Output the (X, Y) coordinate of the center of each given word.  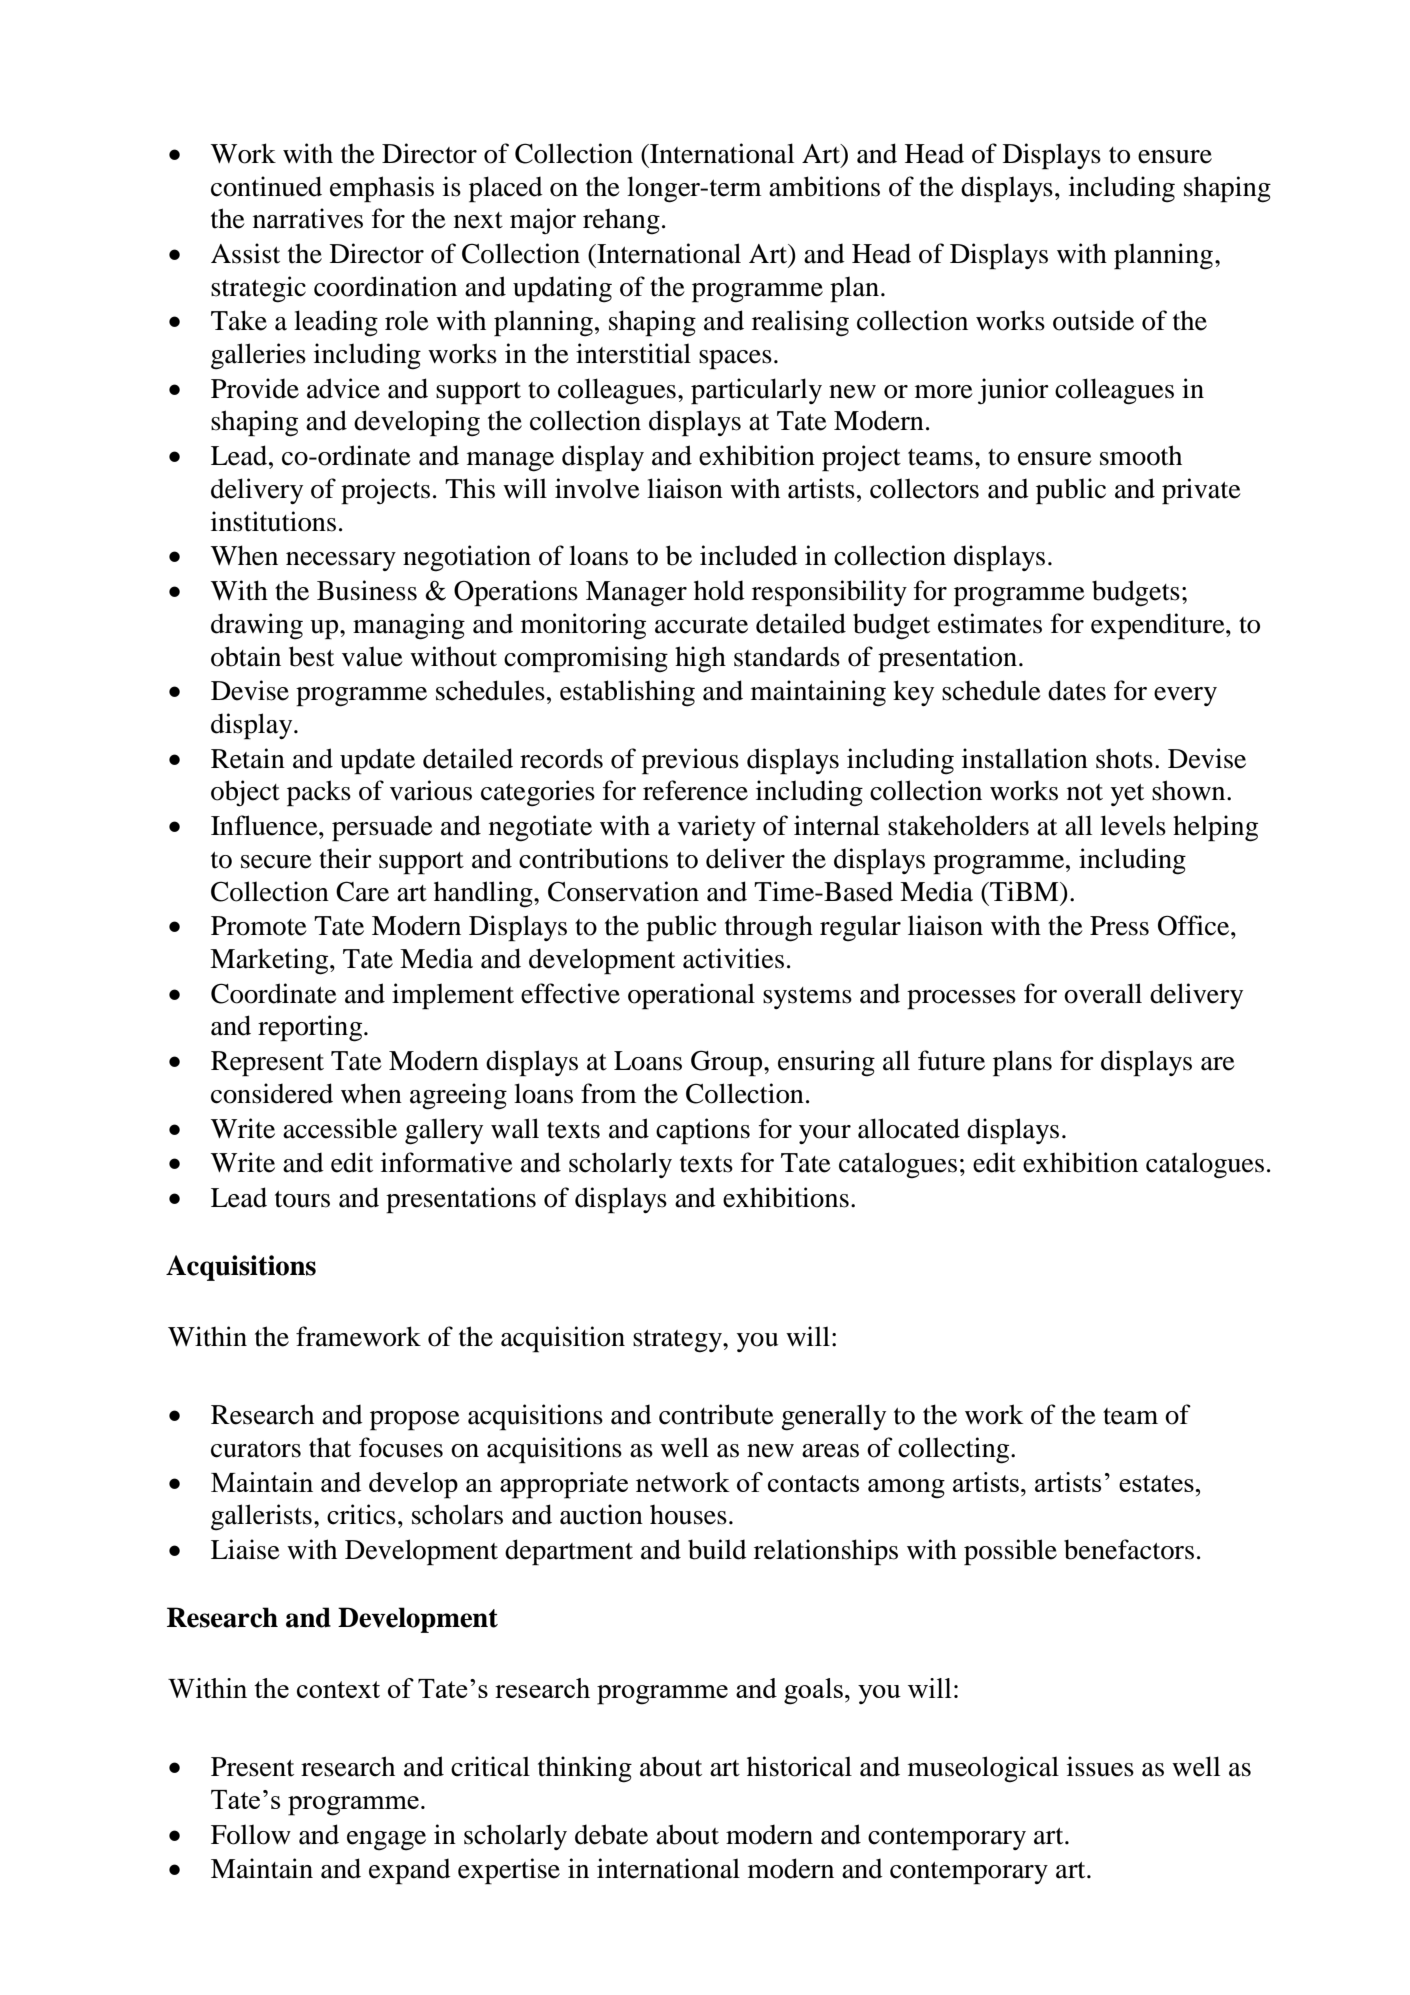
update (377, 761)
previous (690, 761)
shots (1124, 759)
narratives (308, 218)
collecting (955, 1450)
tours (302, 1199)
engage (386, 1841)
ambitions (824, 186)
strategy (678, 1341)
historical (799, 1766)
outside (1093, 320)
